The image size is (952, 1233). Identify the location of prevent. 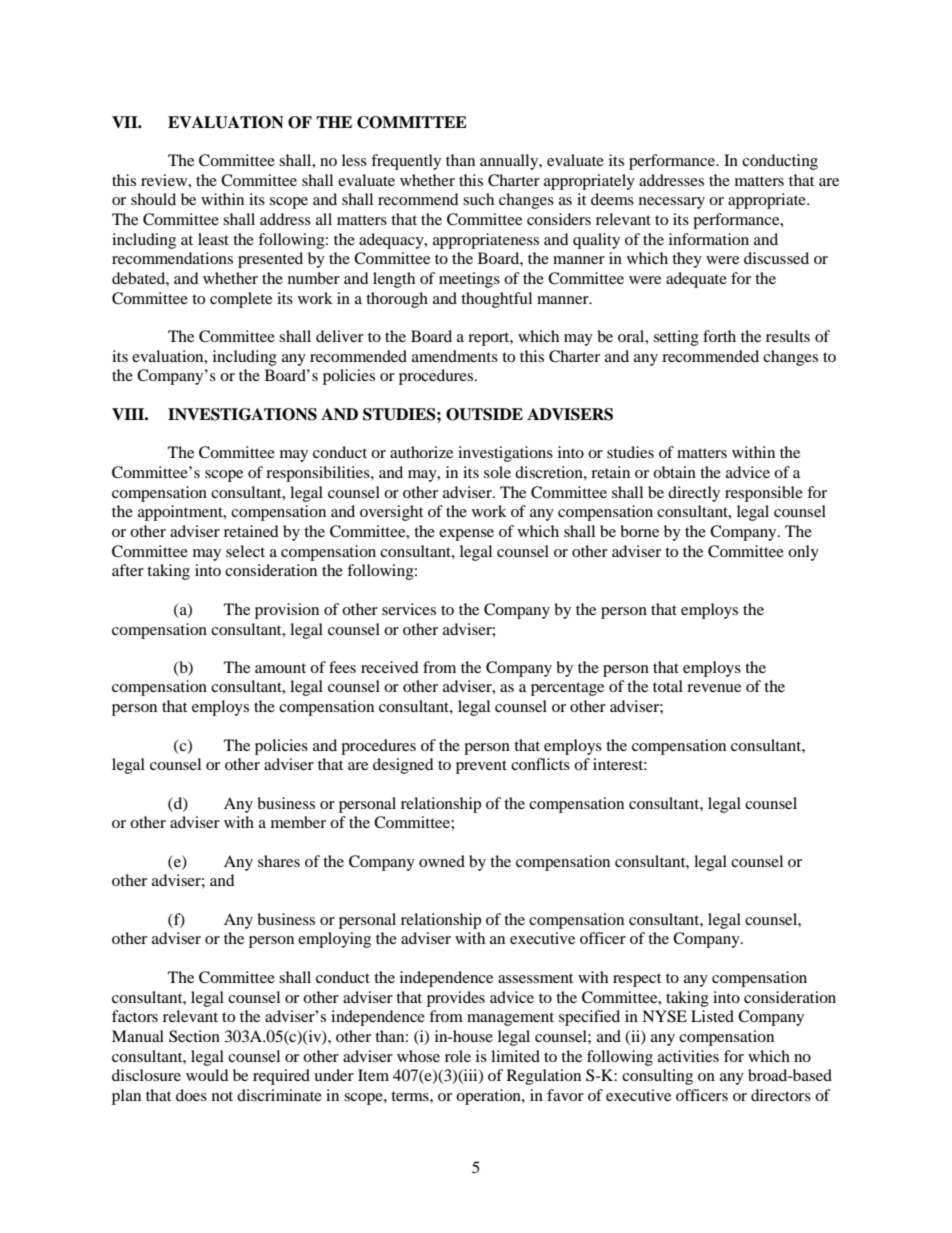
(481, 767).
